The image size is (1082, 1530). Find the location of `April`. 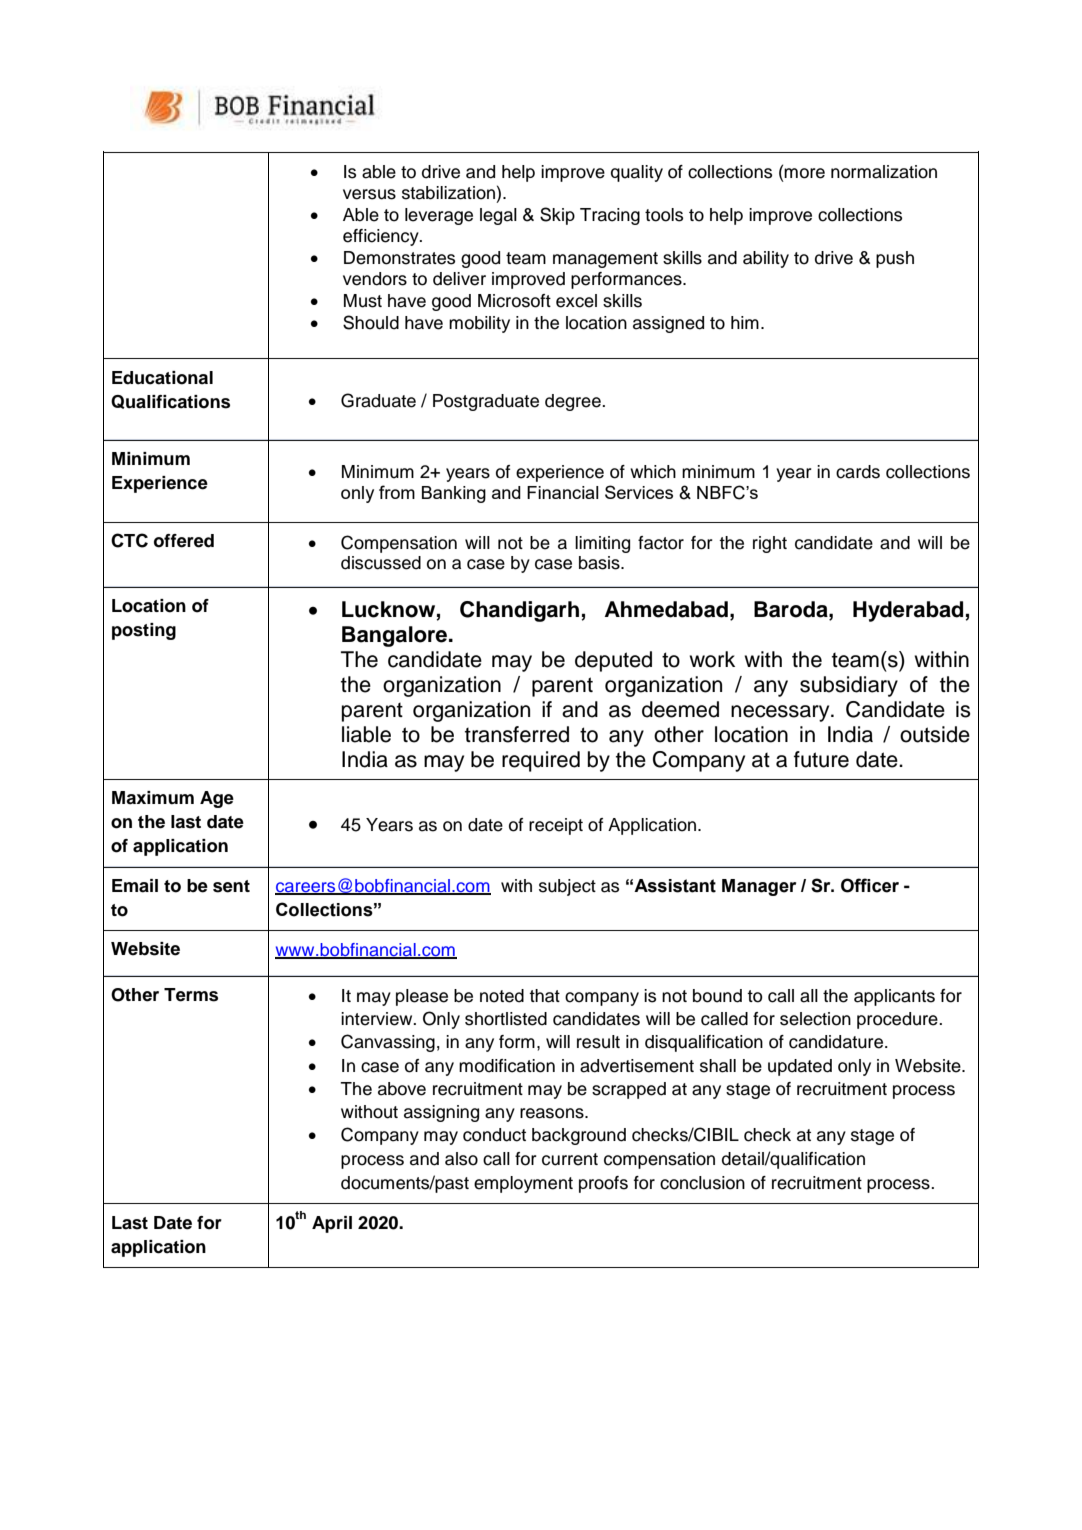

April is located at coordinates (332, 1224).
